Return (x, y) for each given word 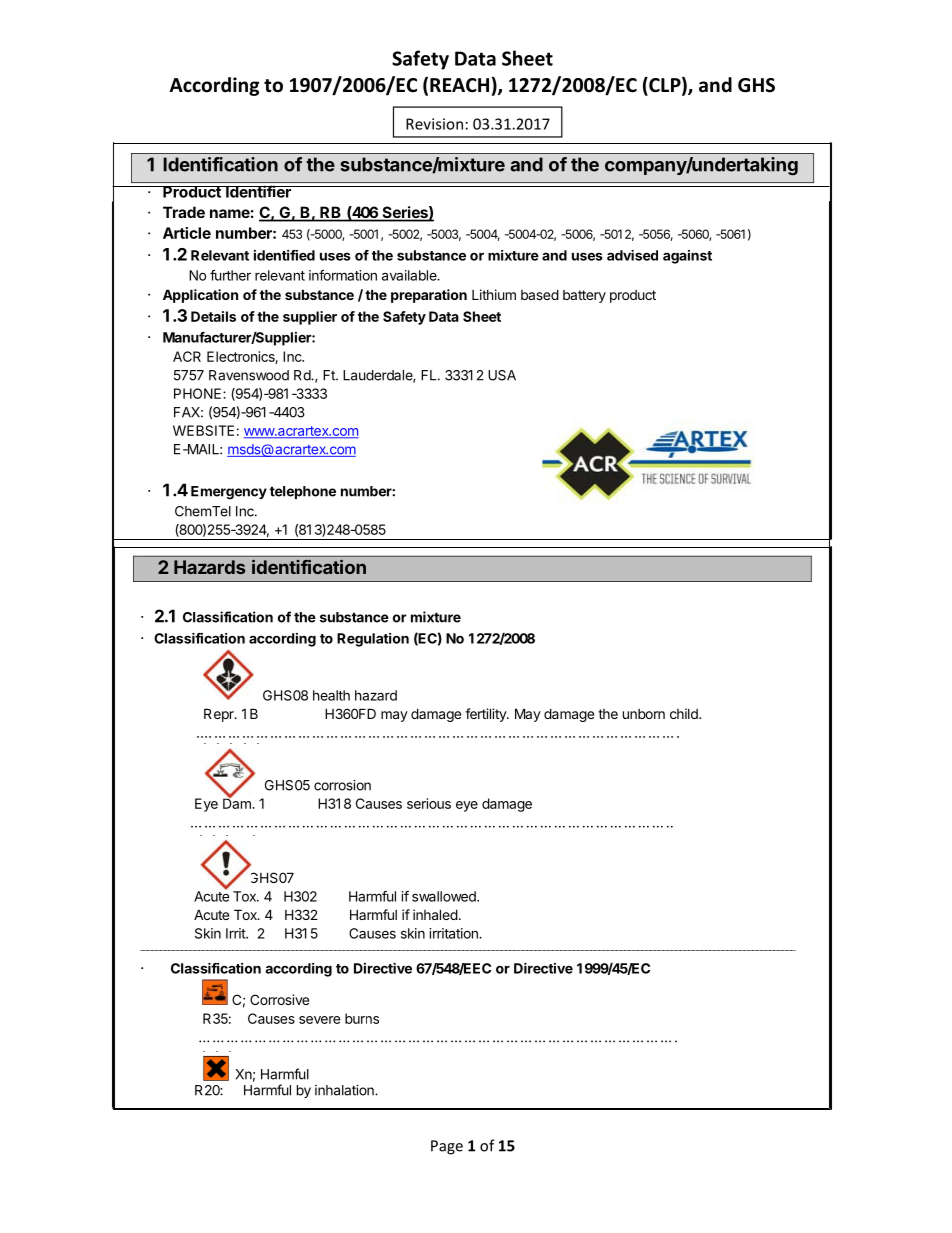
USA (502, 375)
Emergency (229, 493)
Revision (434, 124)
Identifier (258, 191)
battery (584, 296)
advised (632, 255)
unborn (644, 714)
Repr (220, 715)
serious (429, 803)
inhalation (345, 1090)
